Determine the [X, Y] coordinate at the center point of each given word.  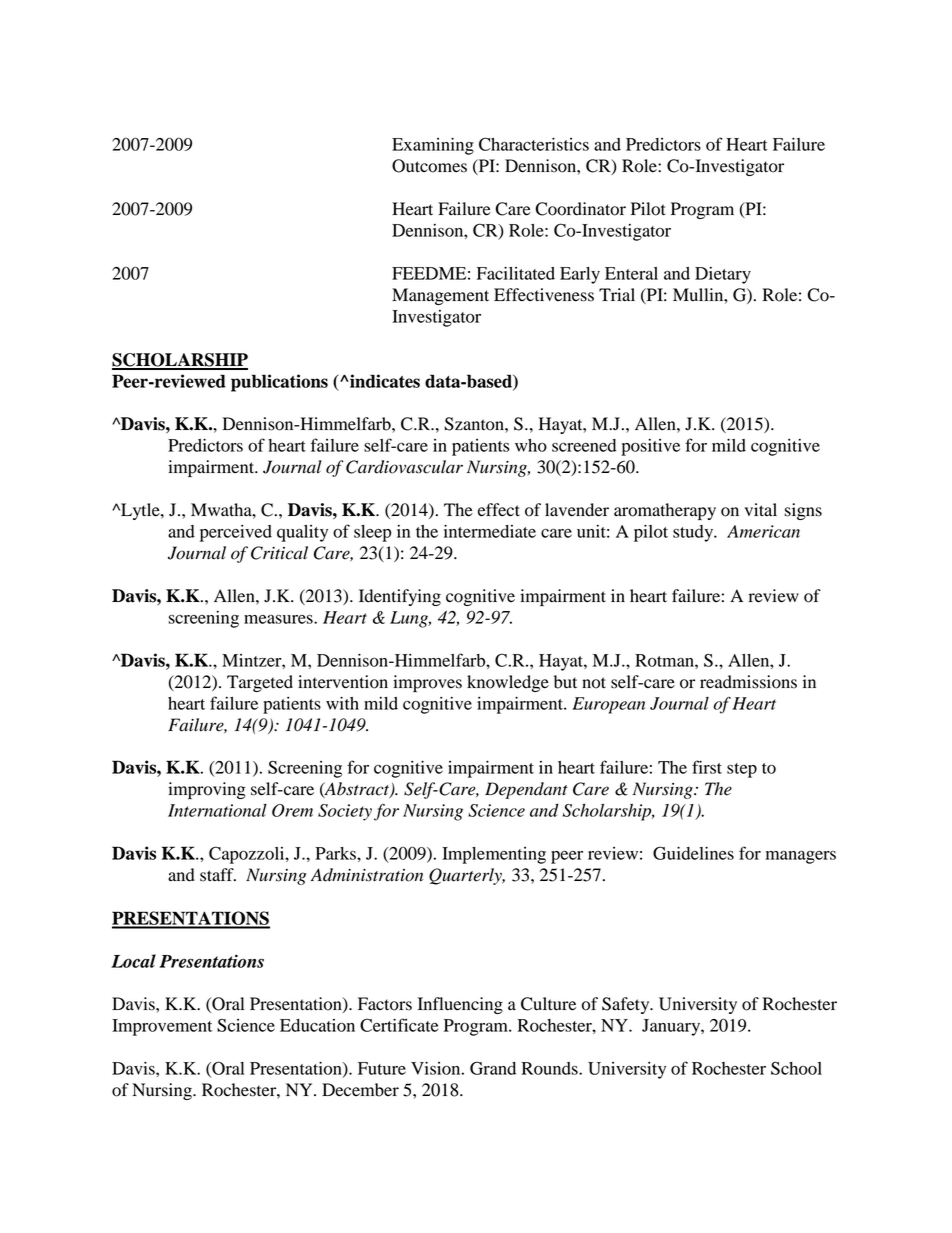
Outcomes [429, 166]
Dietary [723, 275]
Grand [493, 1068]
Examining [433, 146]
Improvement [162, 1027]
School [796, 1068]
